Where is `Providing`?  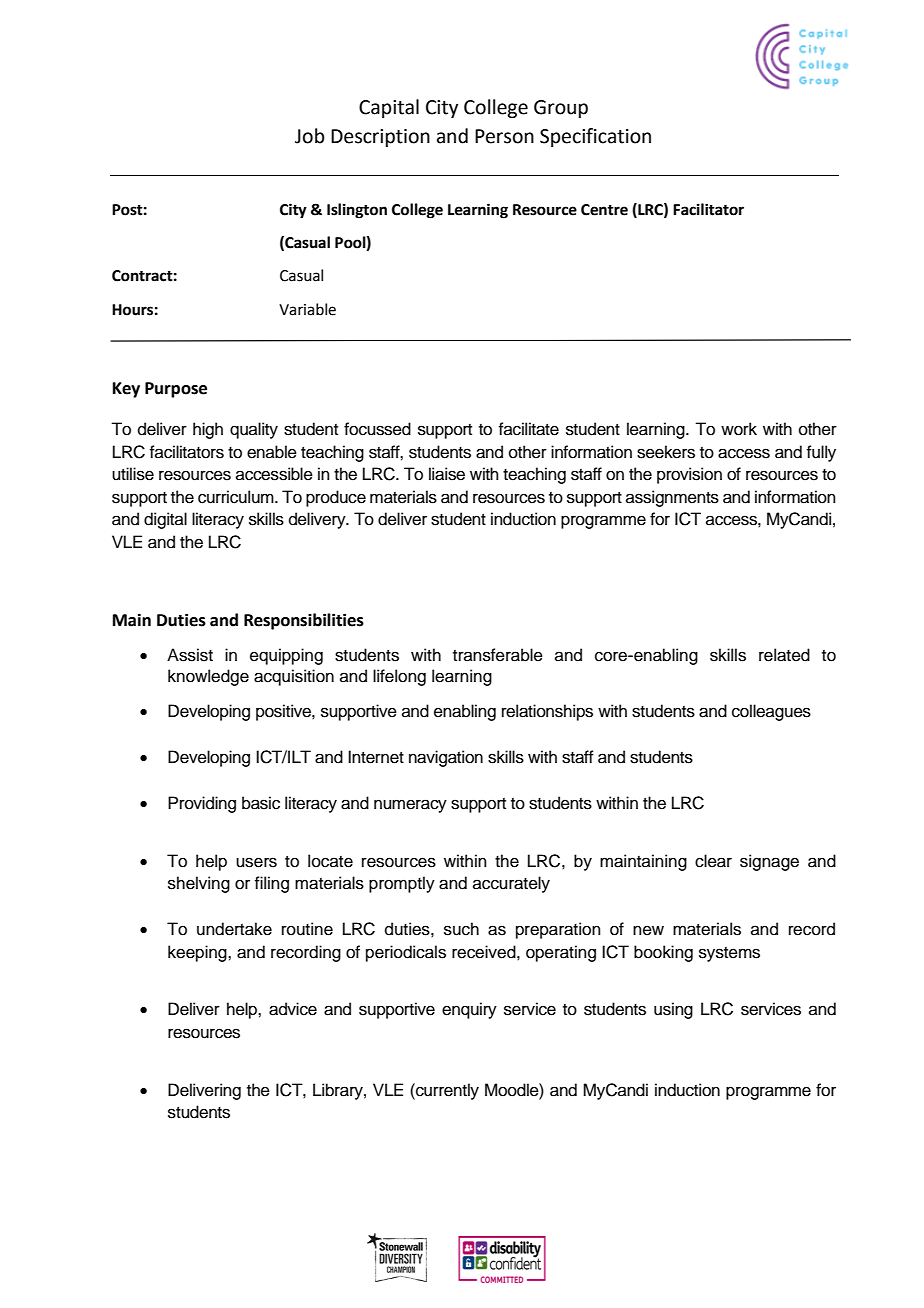
Providing is located at coordinates (202, 804).
